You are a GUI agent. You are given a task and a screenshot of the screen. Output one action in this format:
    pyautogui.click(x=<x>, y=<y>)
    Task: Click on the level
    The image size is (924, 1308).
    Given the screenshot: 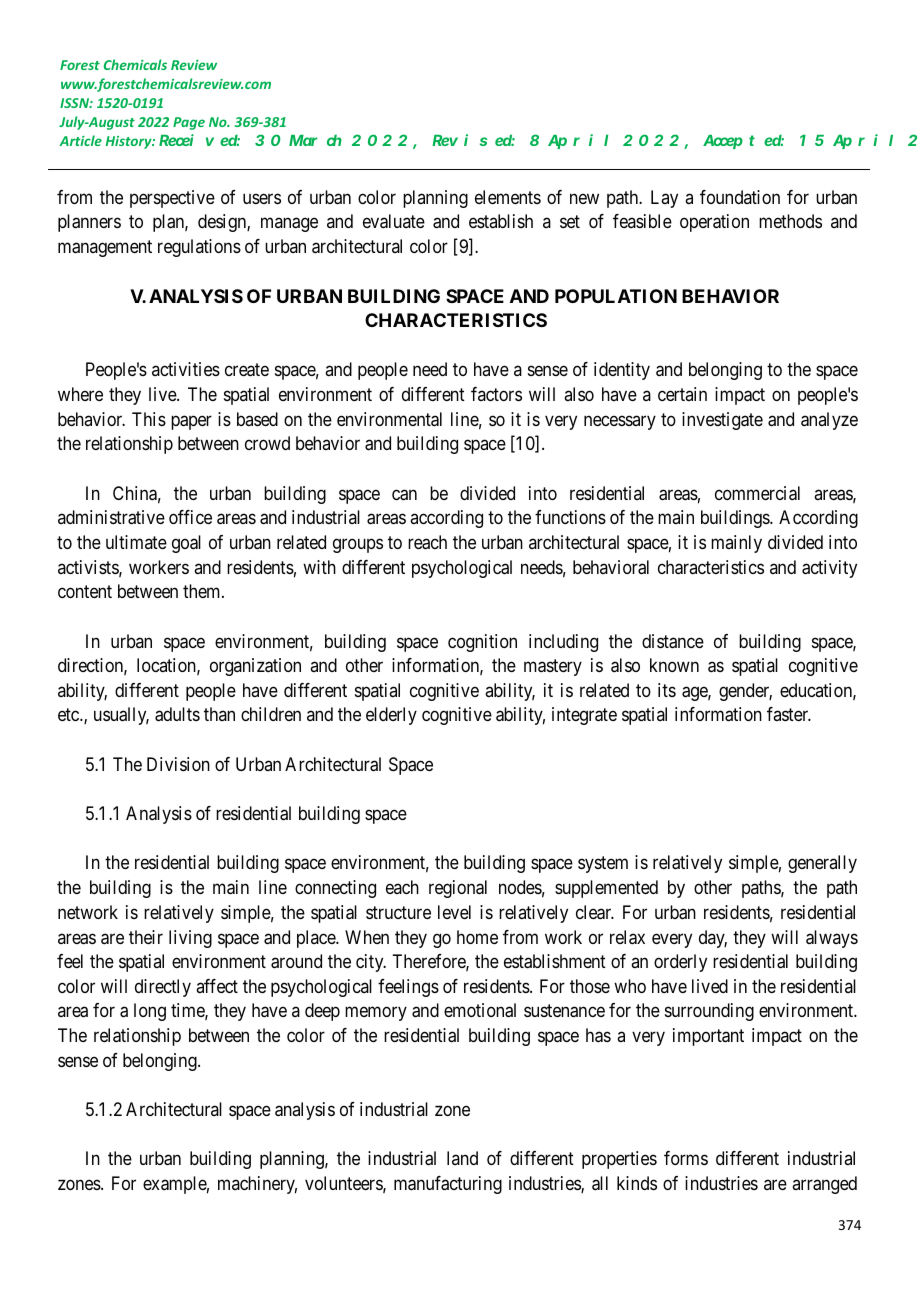 What is the action you would take?
    pyautogui.click(x=454, y=912)
